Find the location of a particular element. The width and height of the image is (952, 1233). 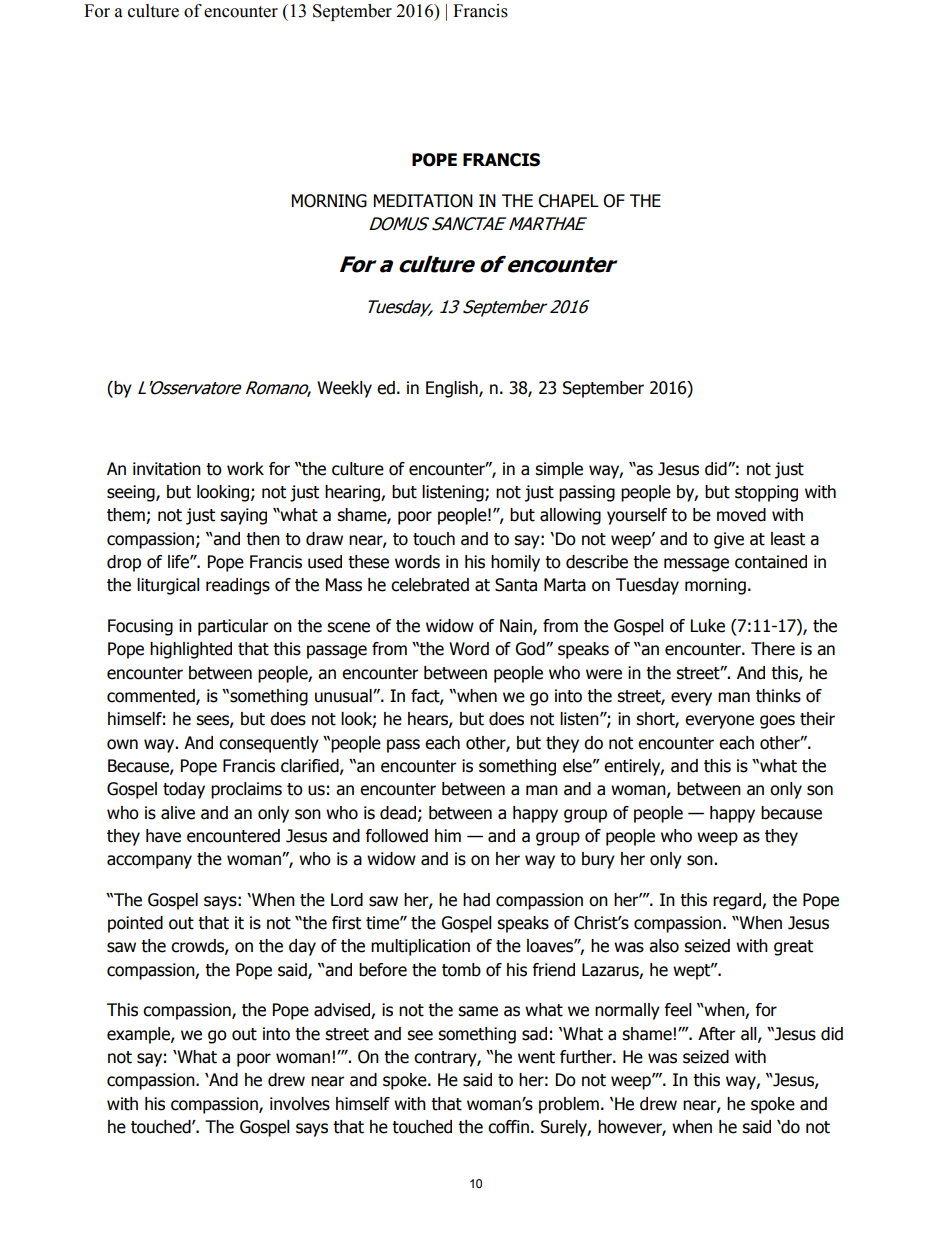

moved is located at coordinates (741, 515).
